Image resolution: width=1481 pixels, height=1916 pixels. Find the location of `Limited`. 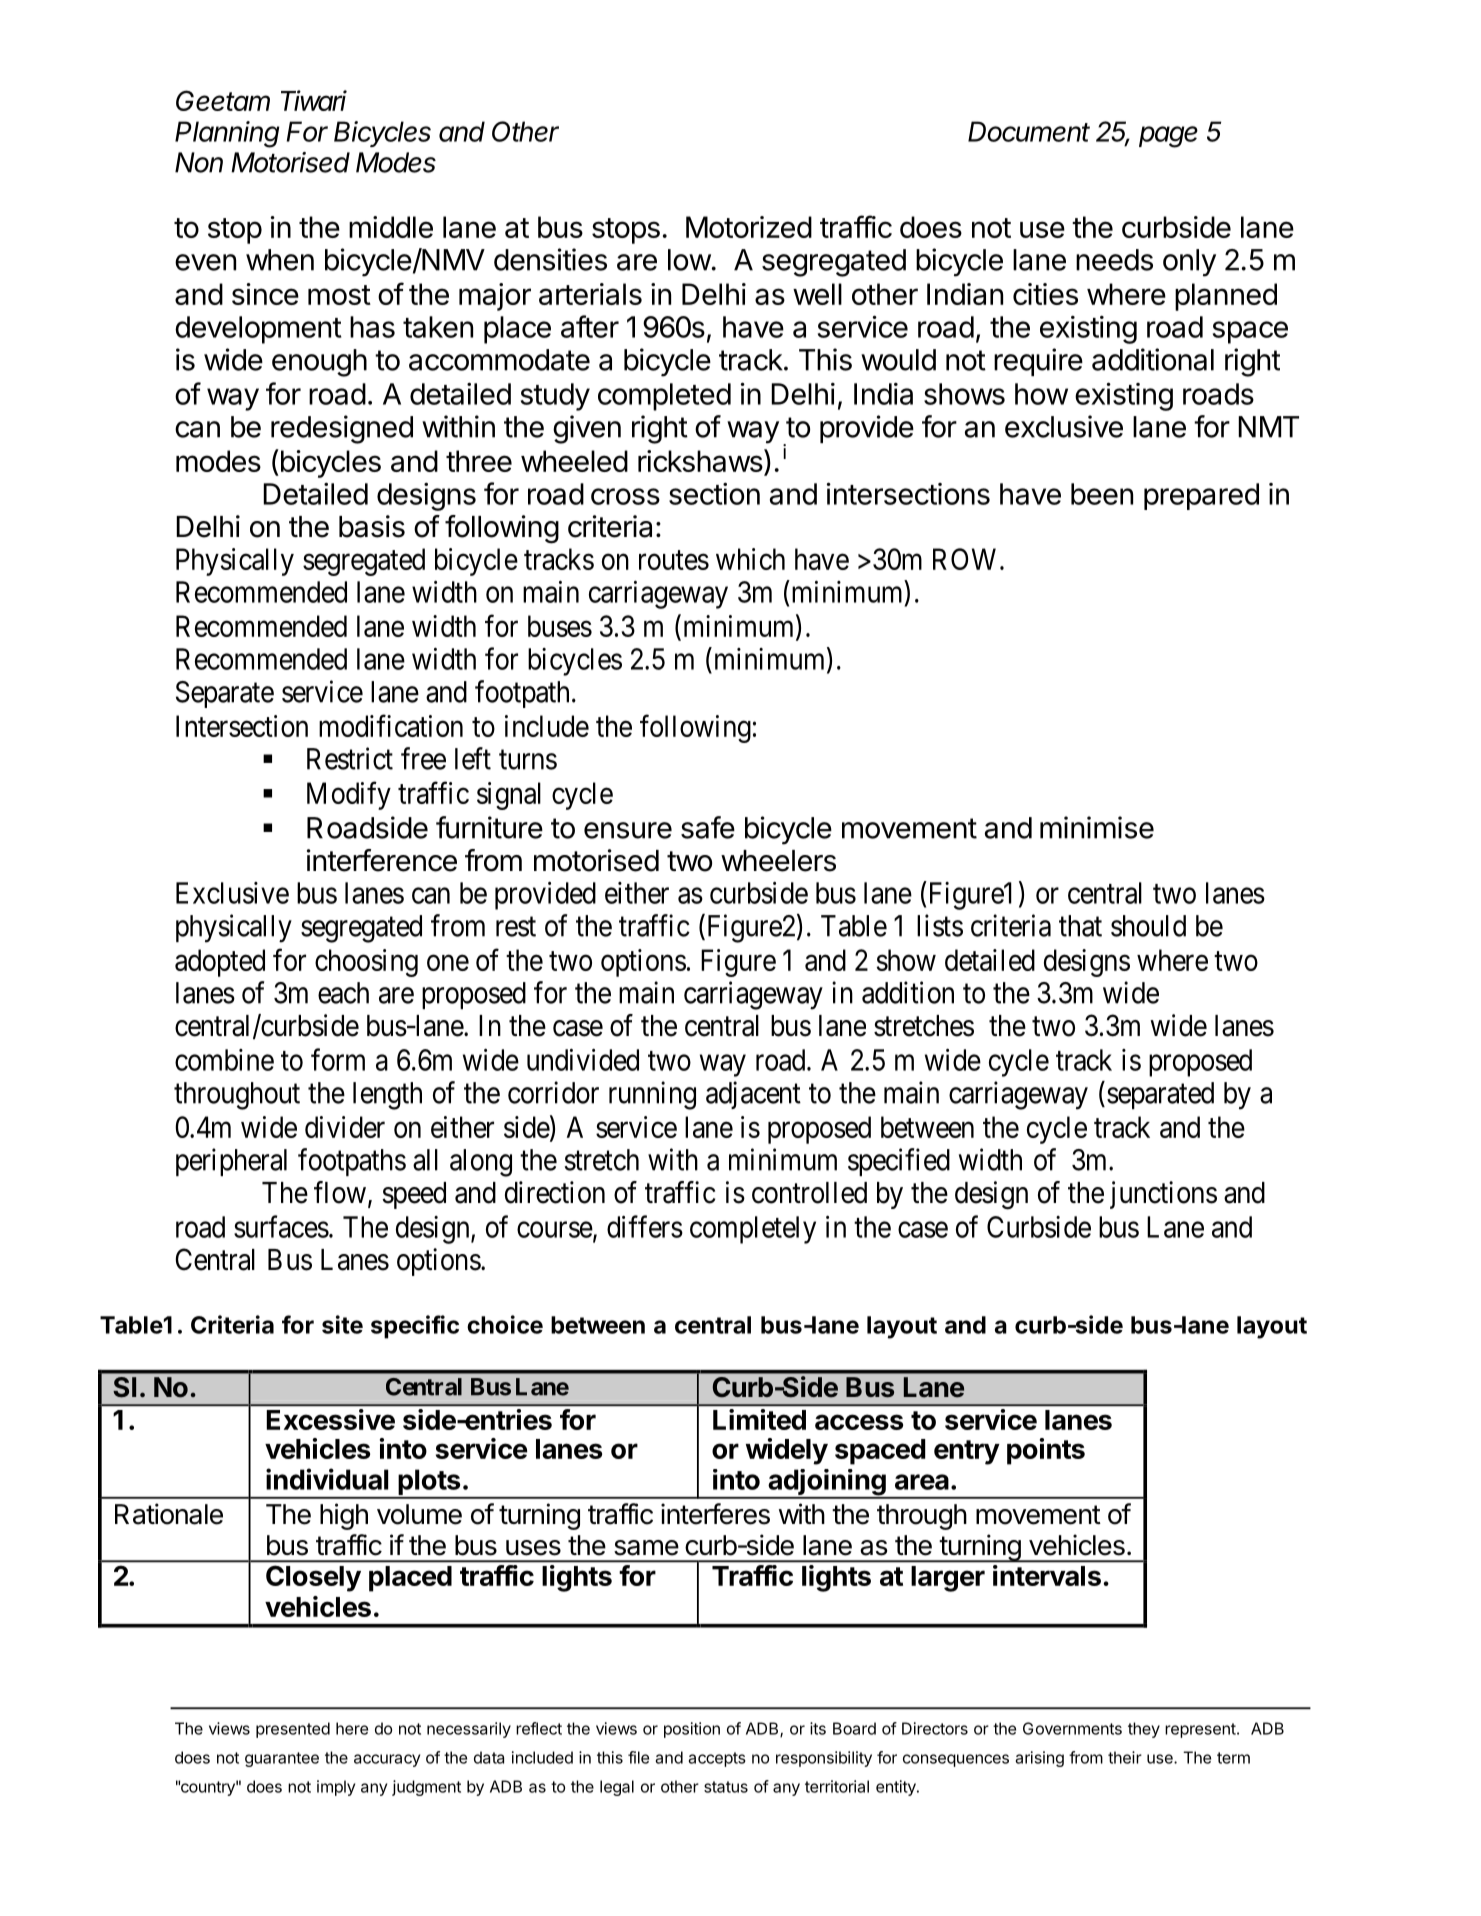

Limited is located at coordinates (759, 1419).
